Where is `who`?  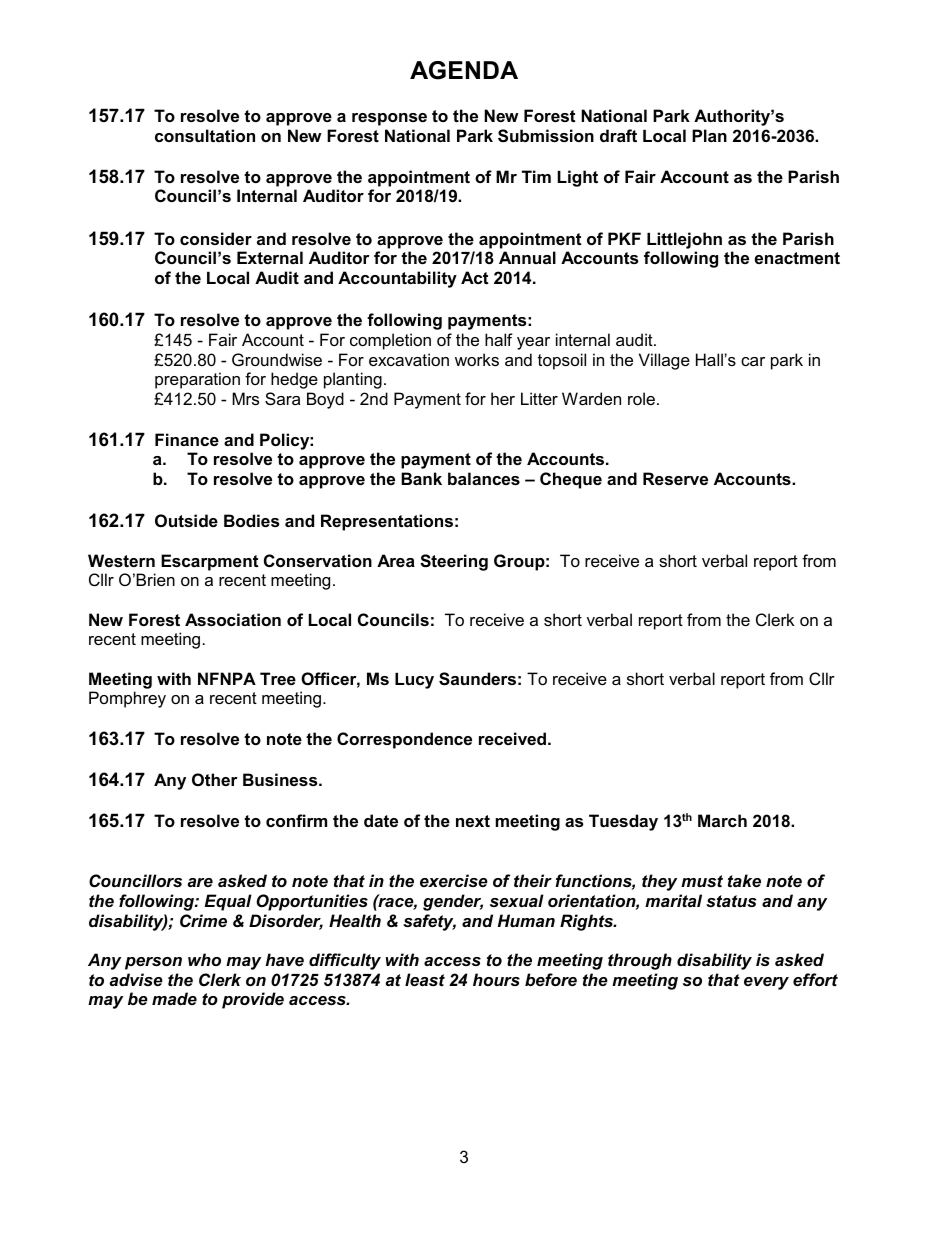 who is located at coordinates (204, 959).
